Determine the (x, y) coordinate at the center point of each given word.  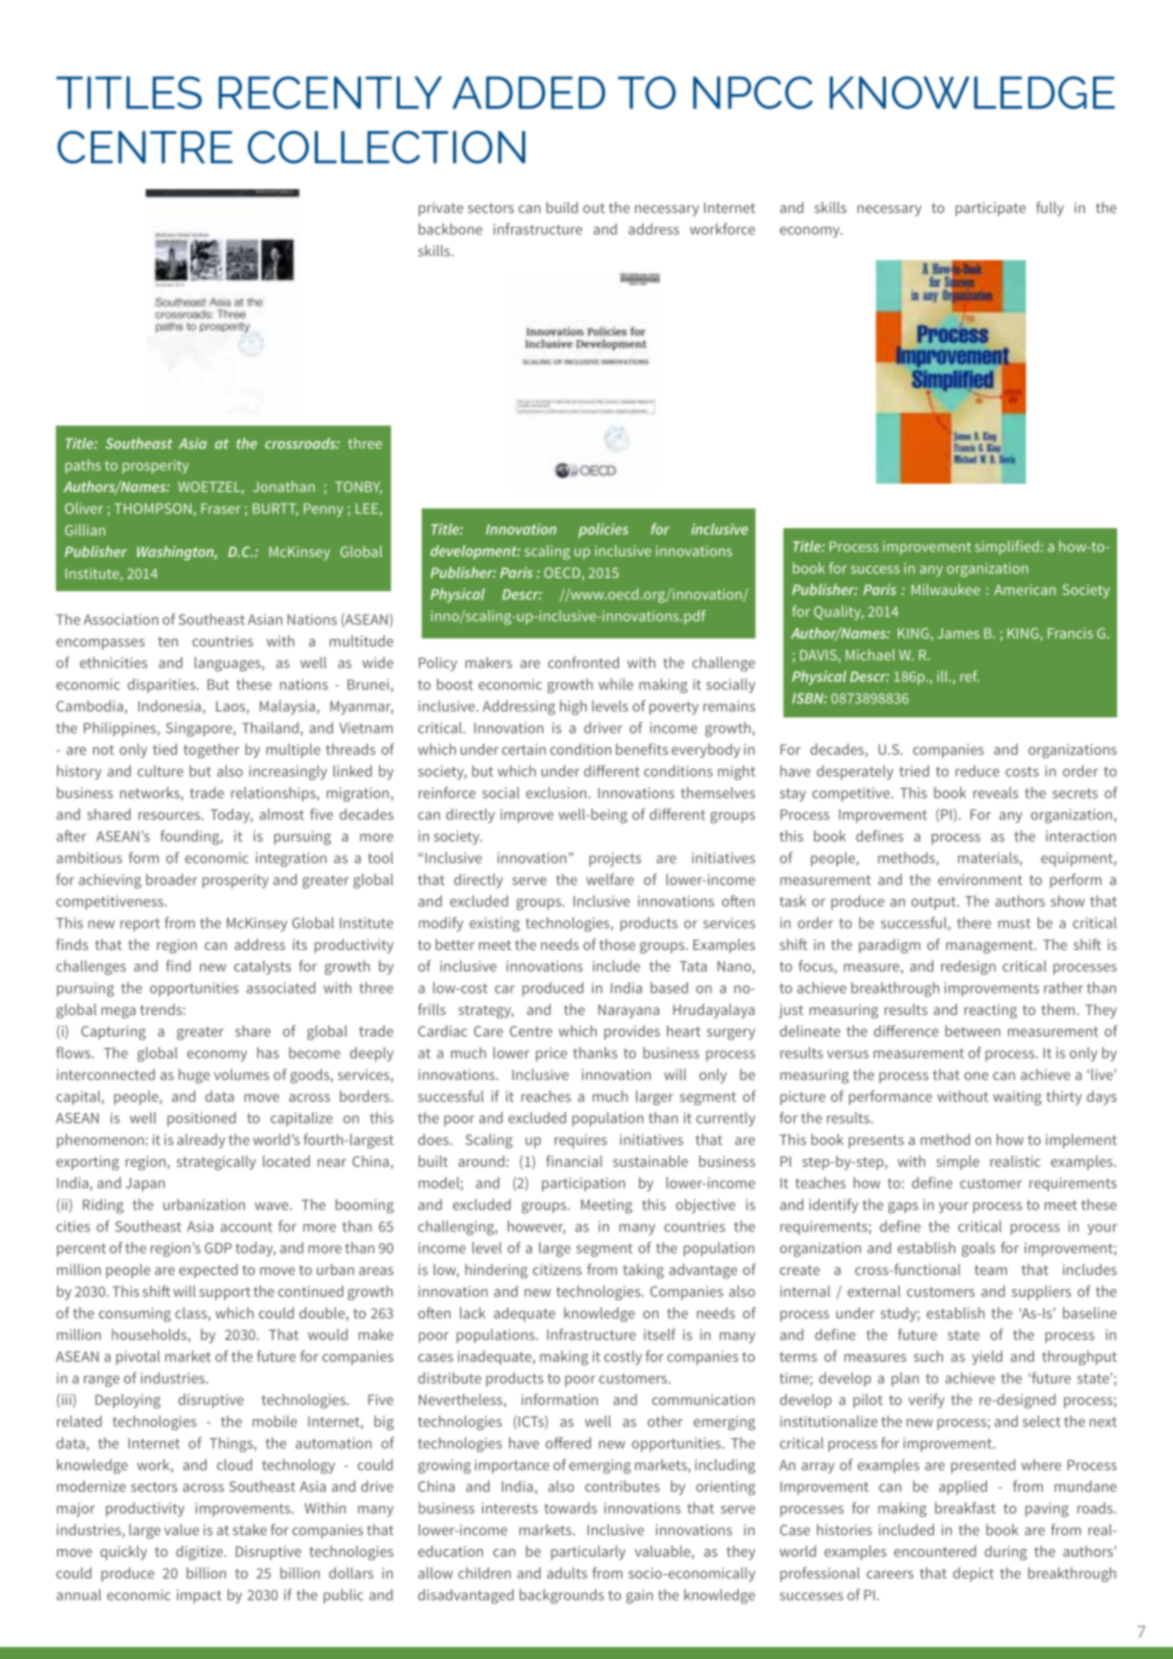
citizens (557, 1269)
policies (603, 530)
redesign (968, 967)
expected (208, 1271)
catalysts (262, 967)
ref (969, 676)
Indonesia (169, 706)
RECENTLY (330, 92)
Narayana (628, 1011)
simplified (1007, 547)
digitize (200, 1552)
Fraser (221, 508)
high (573, 707)
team (991, 1270)
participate (991, 209)
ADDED (528, 92)
